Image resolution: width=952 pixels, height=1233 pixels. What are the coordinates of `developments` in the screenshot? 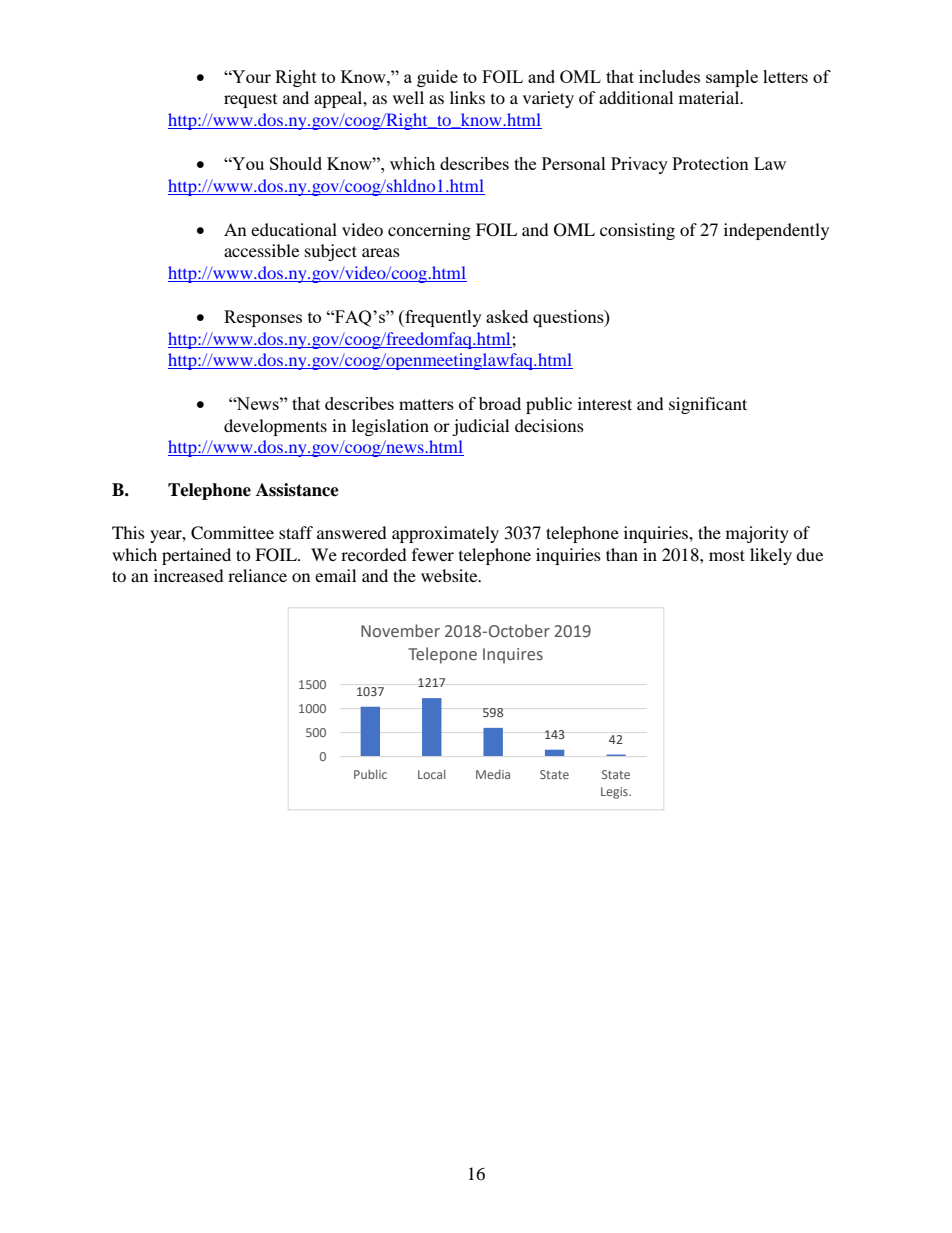 It's located at (275, 427).
